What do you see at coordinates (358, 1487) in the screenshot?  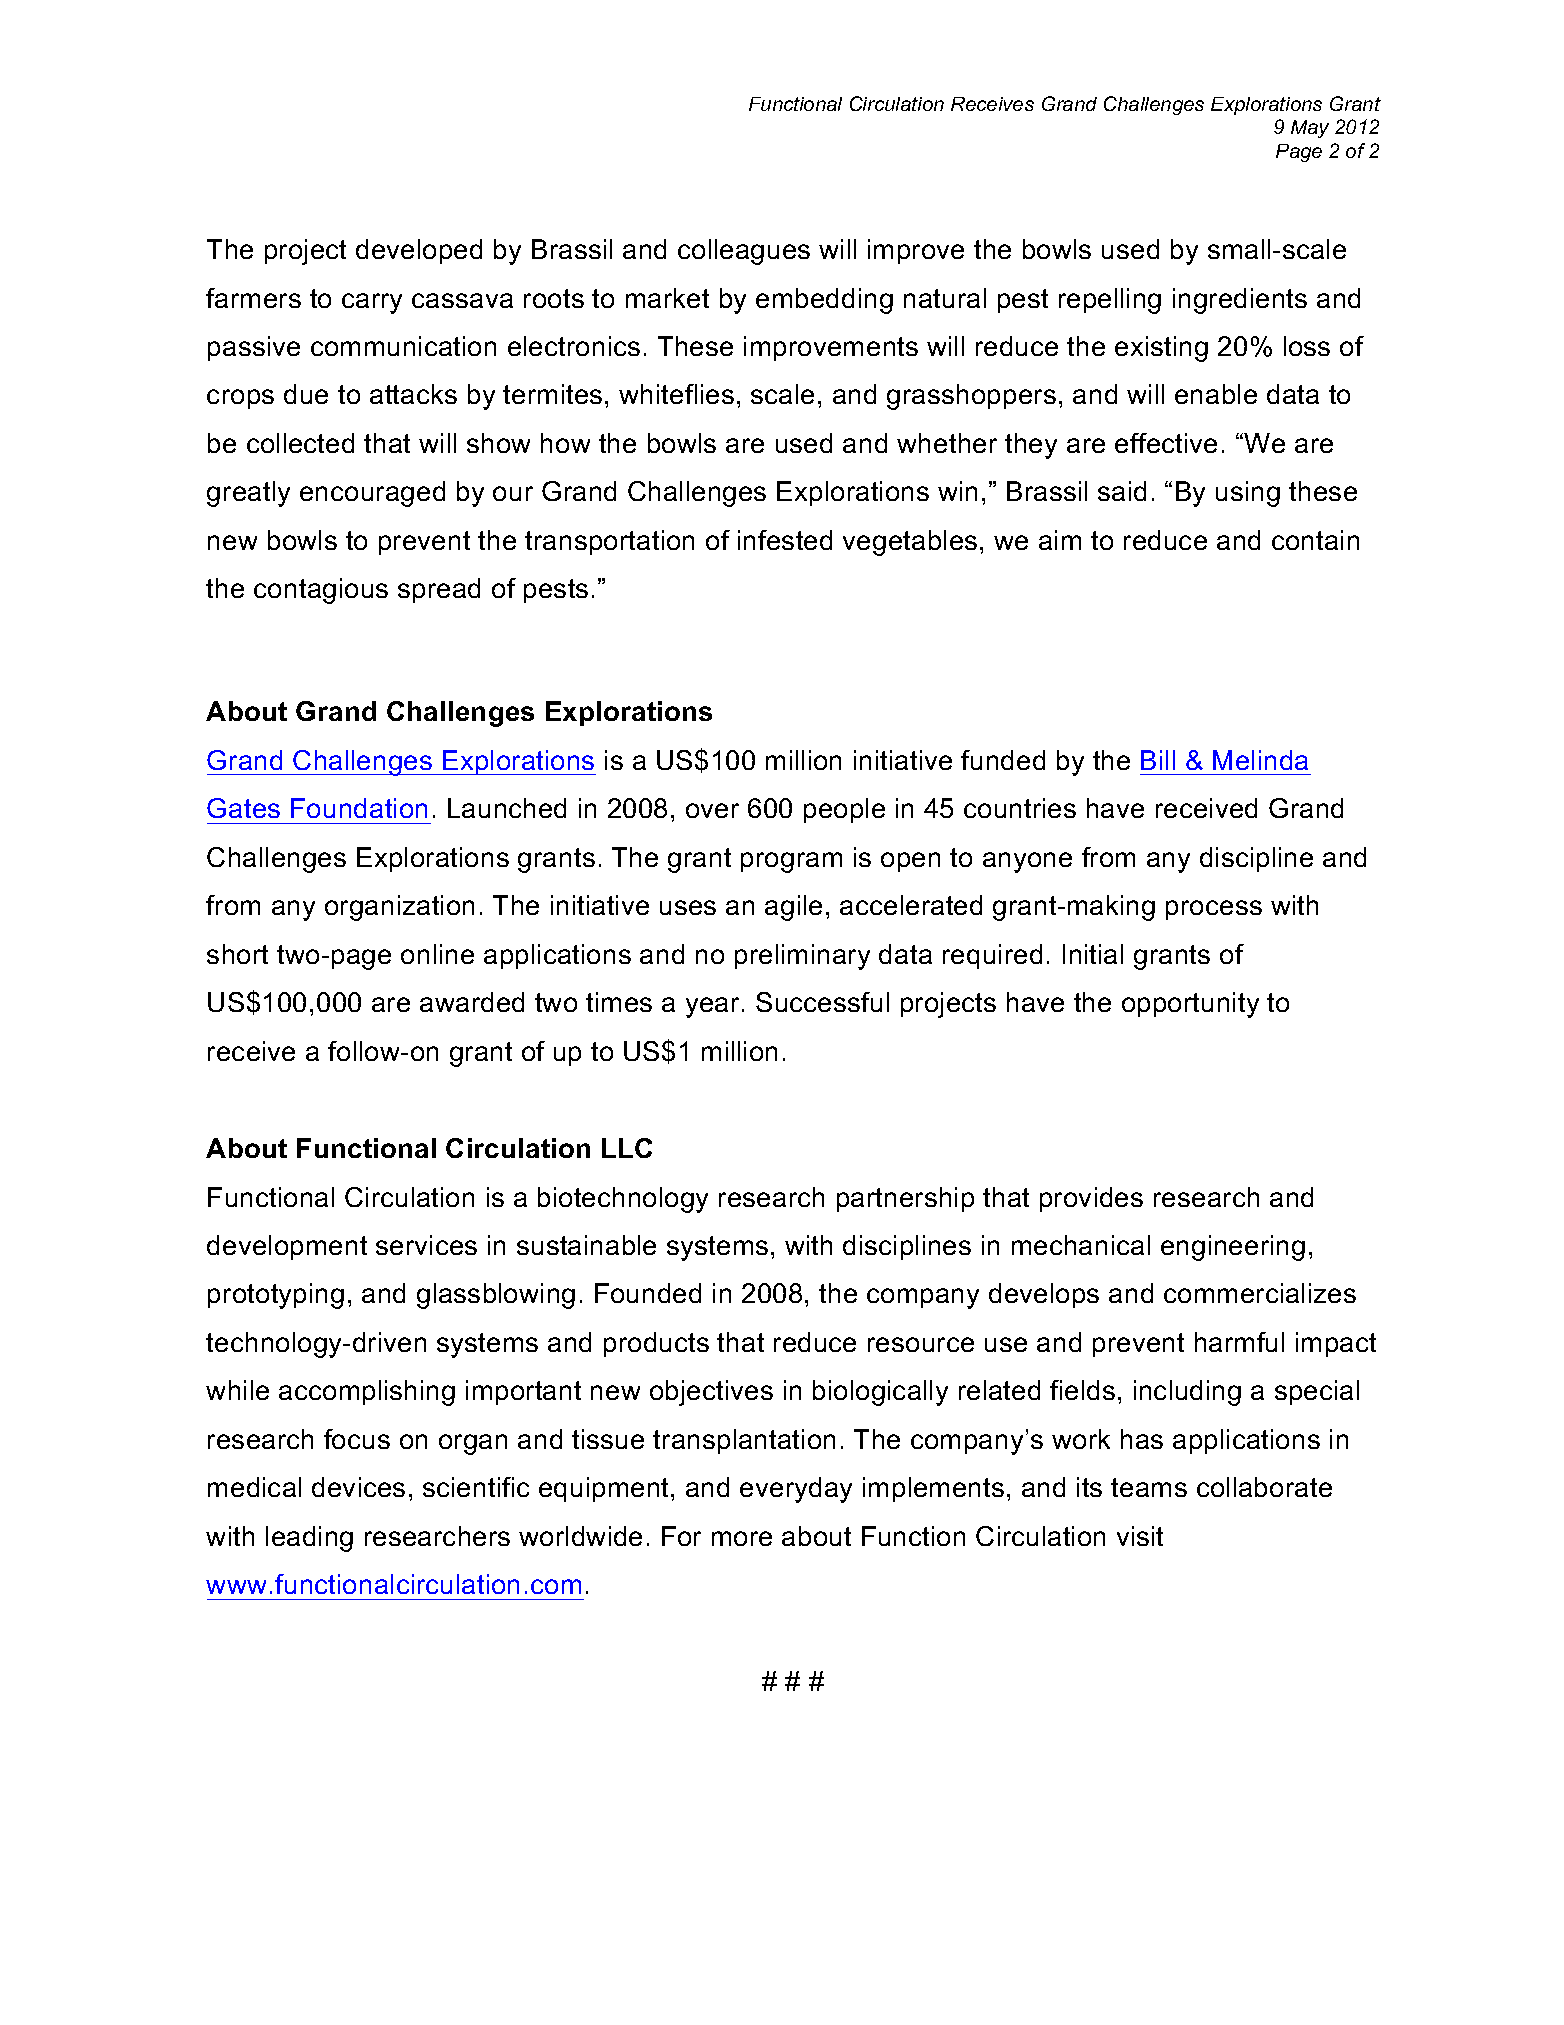 I see `devices` at bounding box center [358, 1487].
